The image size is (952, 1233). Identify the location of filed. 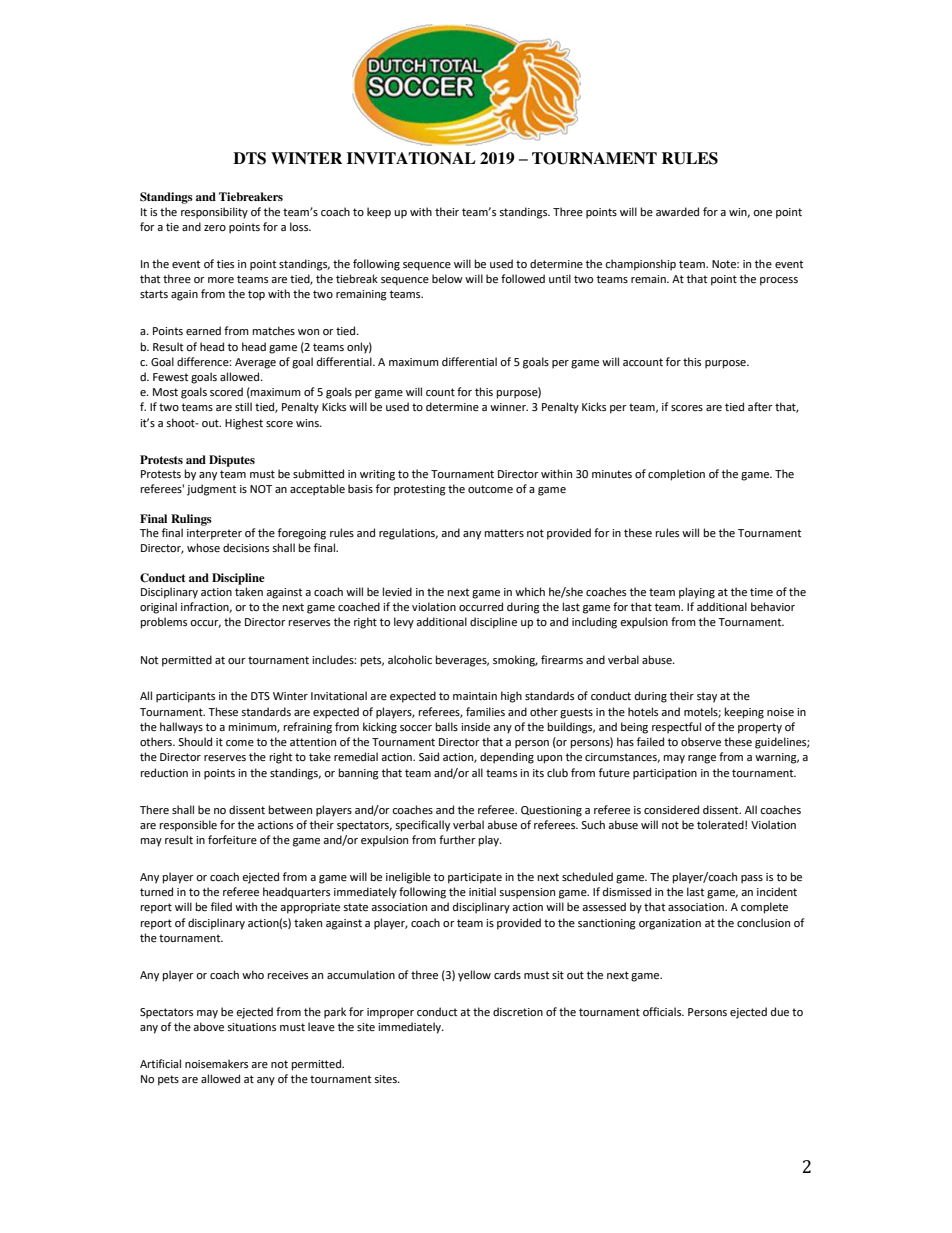
(221, 907).
